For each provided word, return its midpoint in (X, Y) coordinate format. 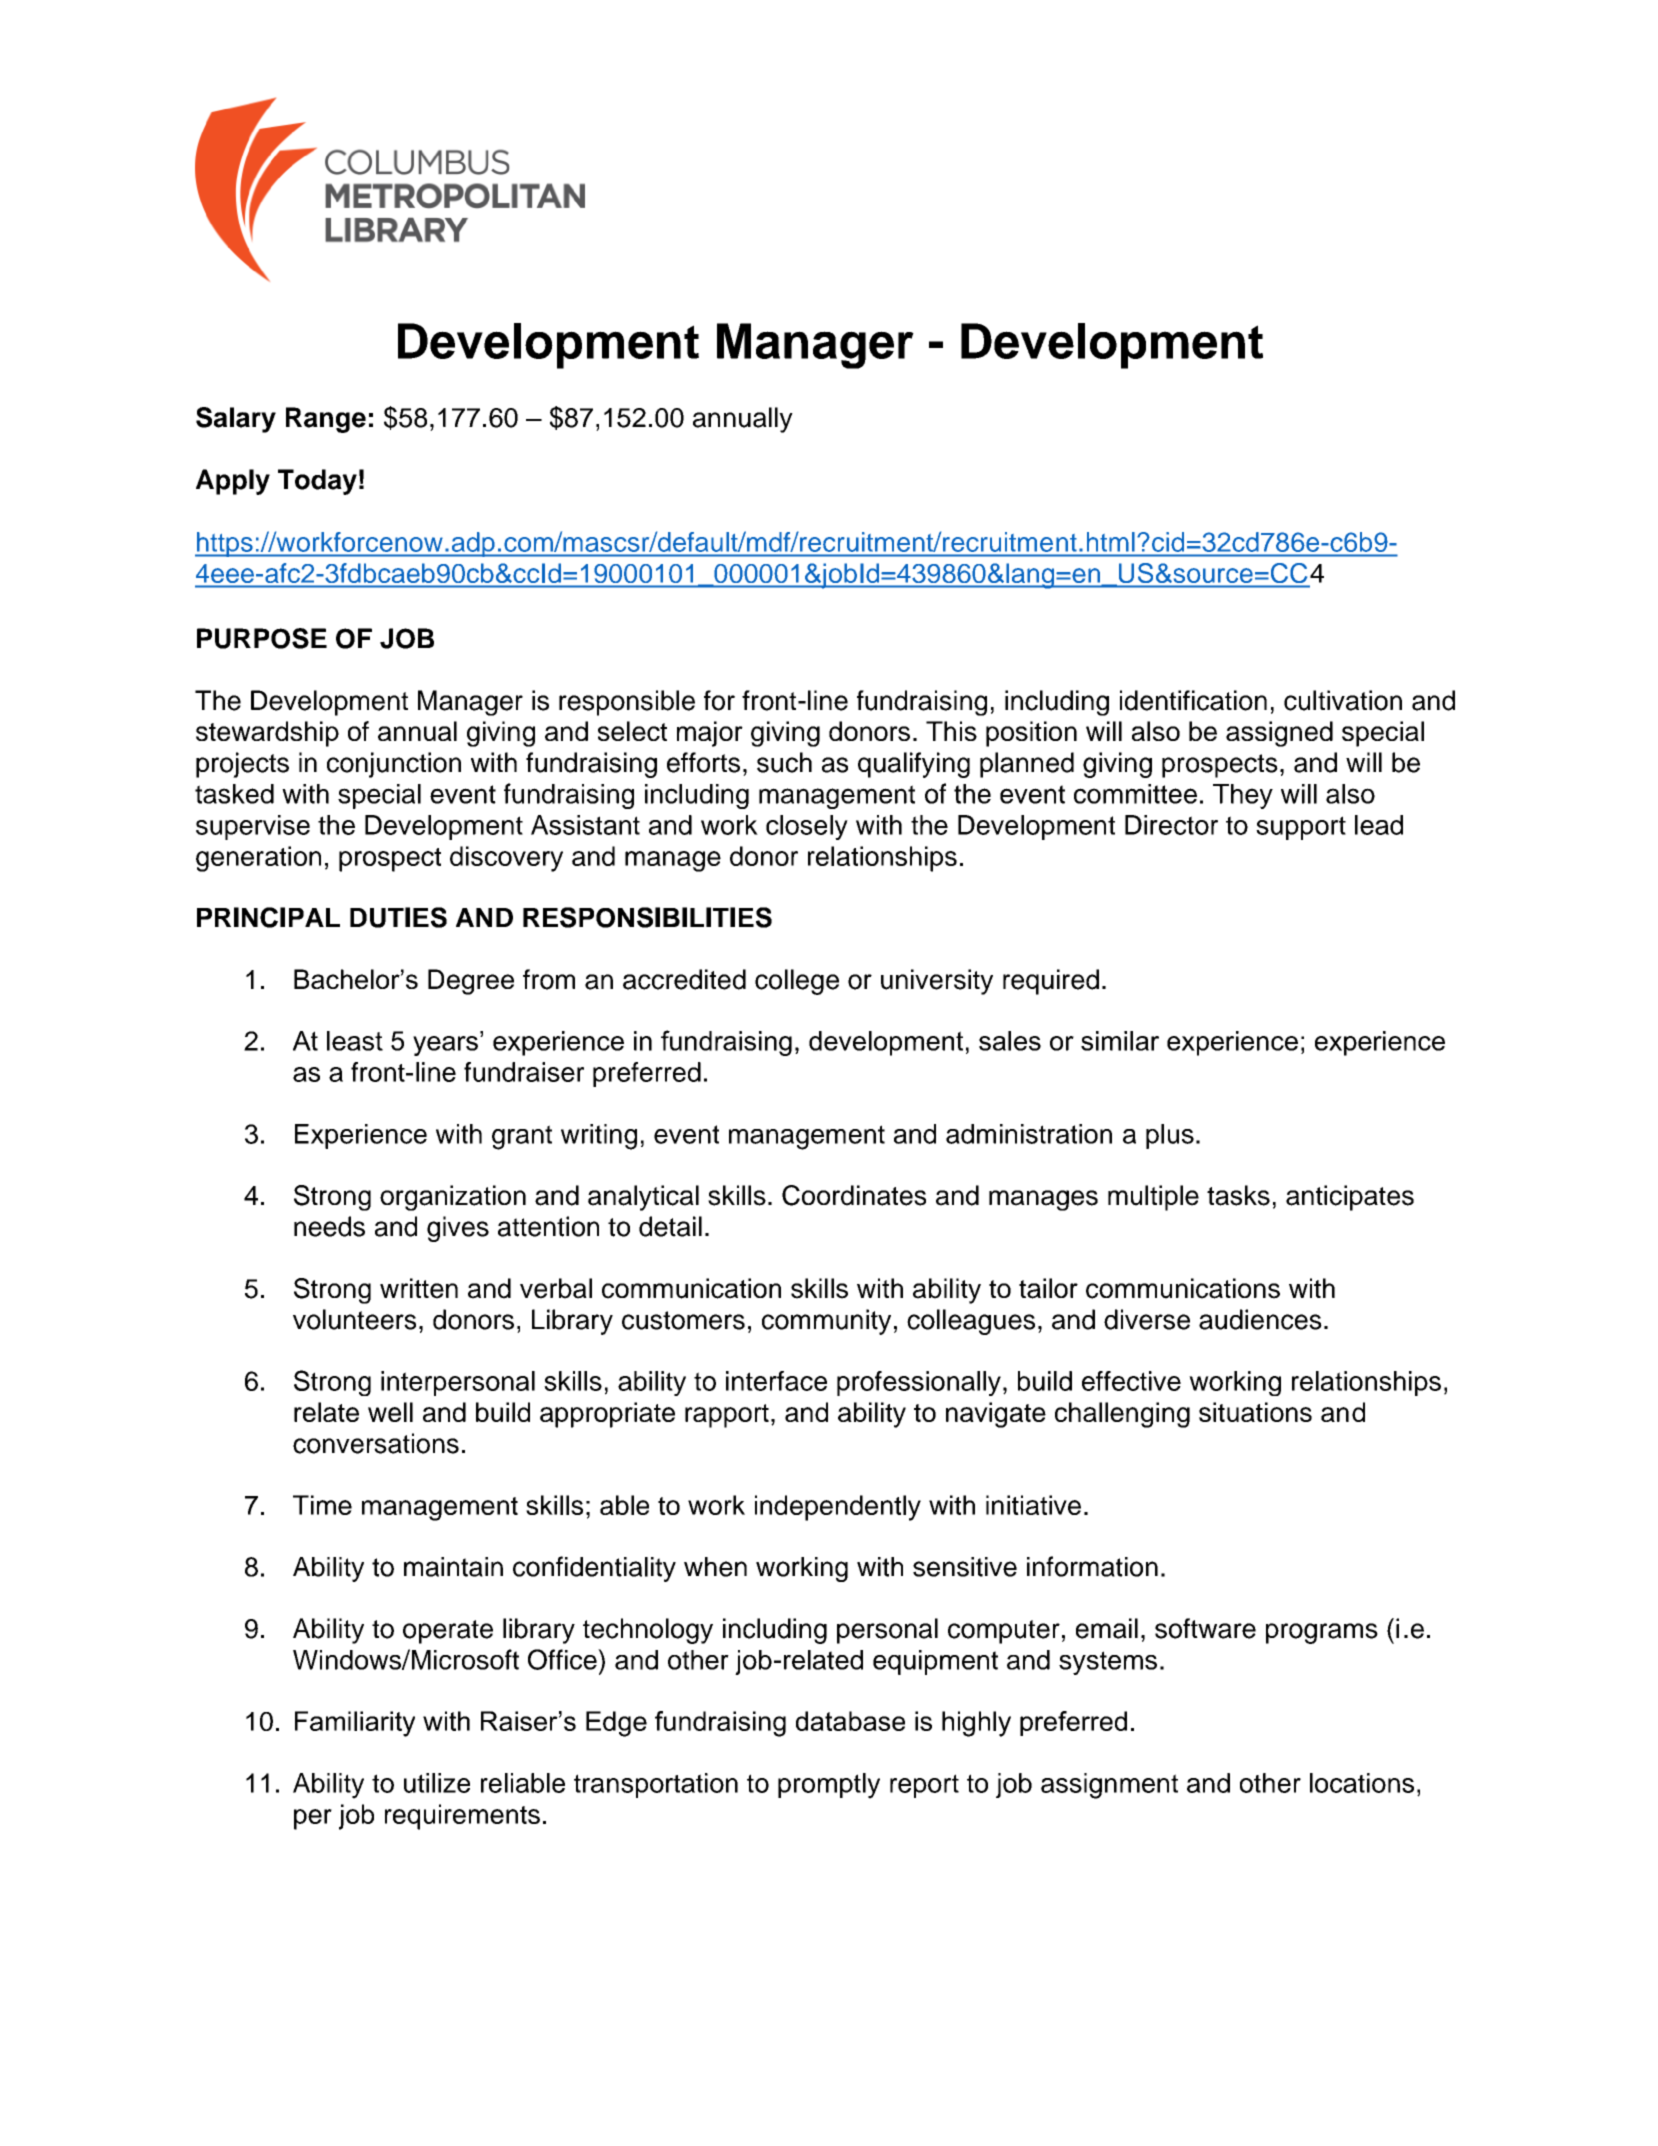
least (355, 1041)
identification (1193, 700)
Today (317, 482)
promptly (829, 1786)
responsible (627, 703)
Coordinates (854, 1195)
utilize (437, 1783)
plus (1170, 1136)
